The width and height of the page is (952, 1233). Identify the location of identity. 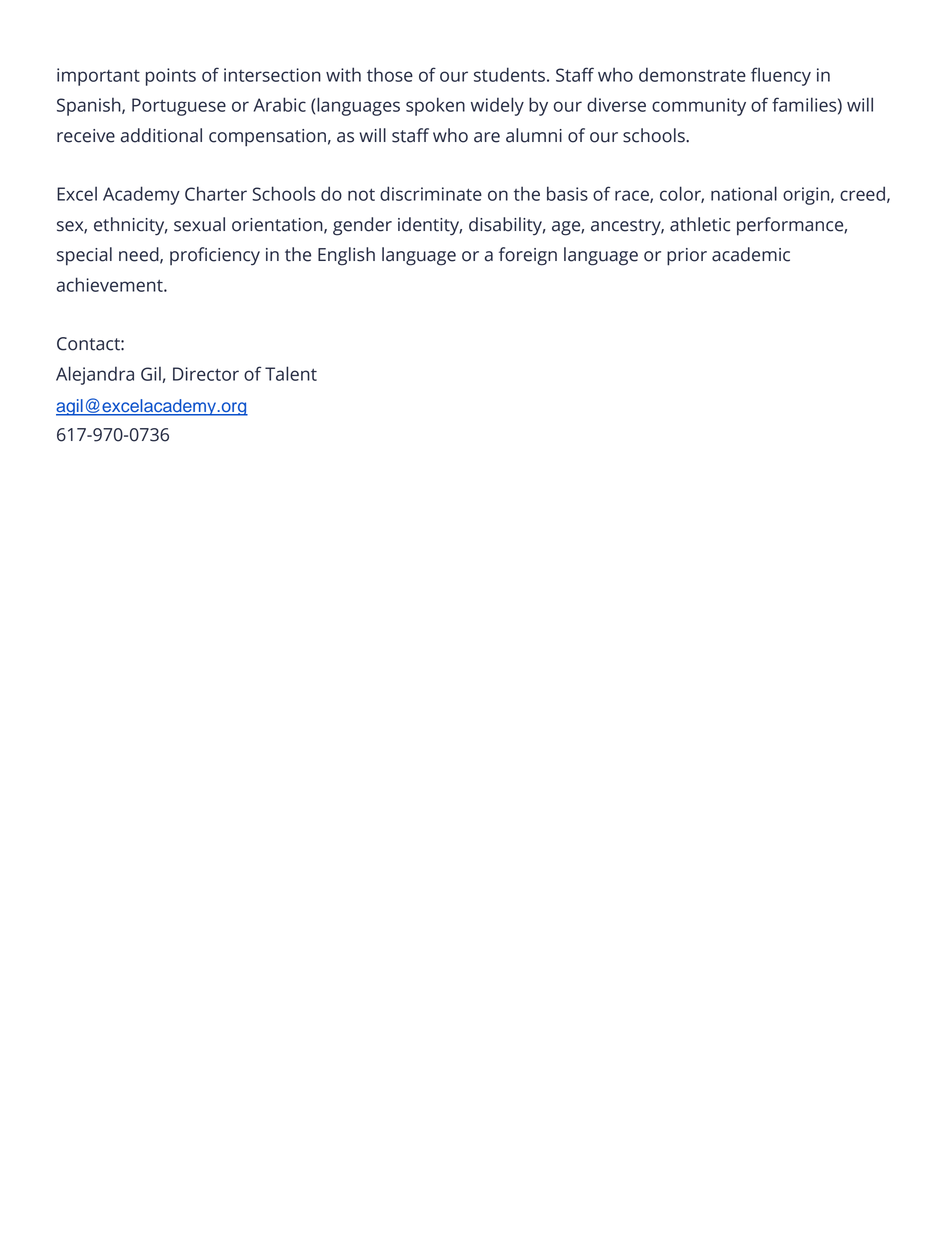
(430, 226).
